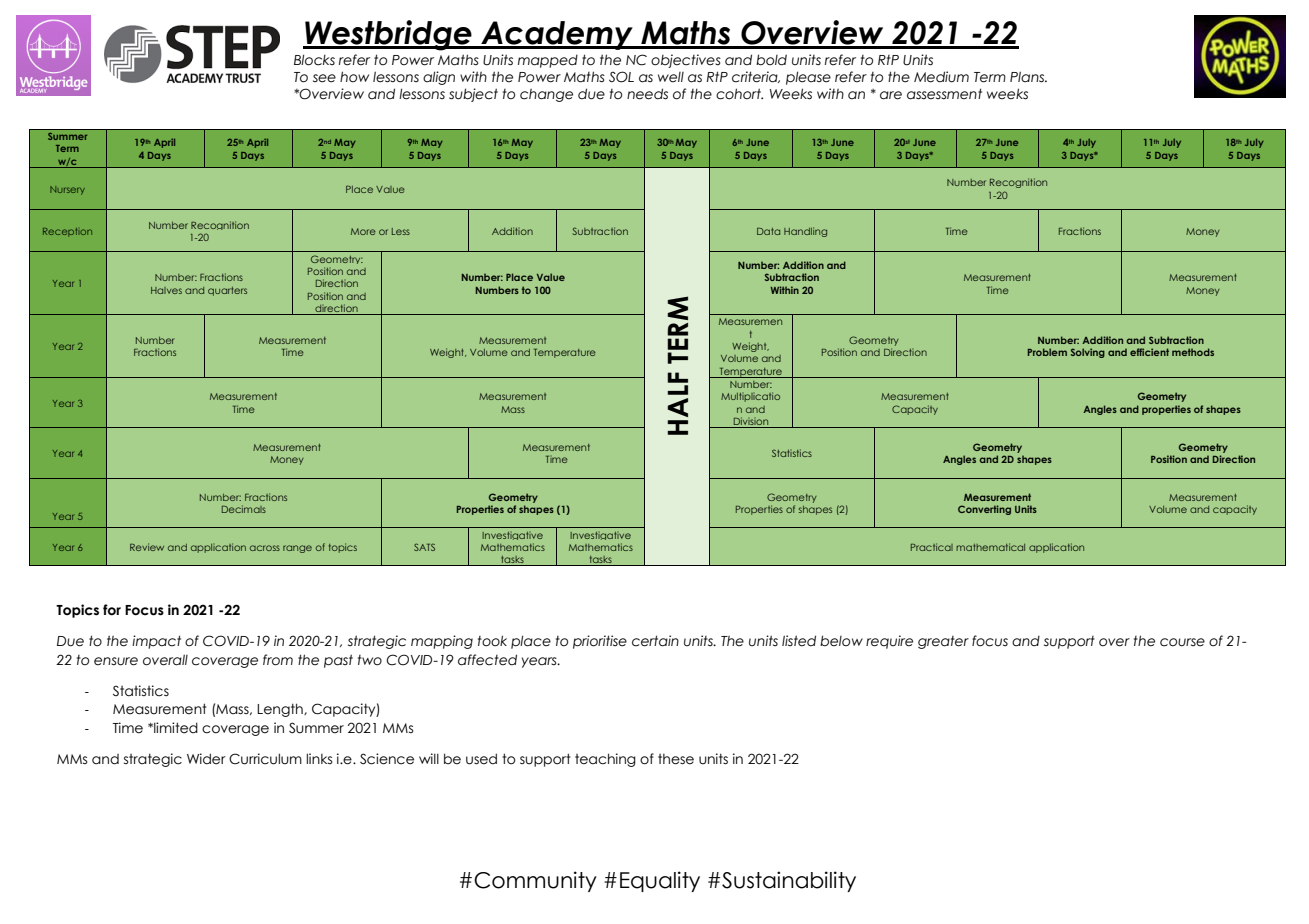  What do you see at coordinates (984, 510) in the image?
I see `Converting` at bounding box center [984, 510].
